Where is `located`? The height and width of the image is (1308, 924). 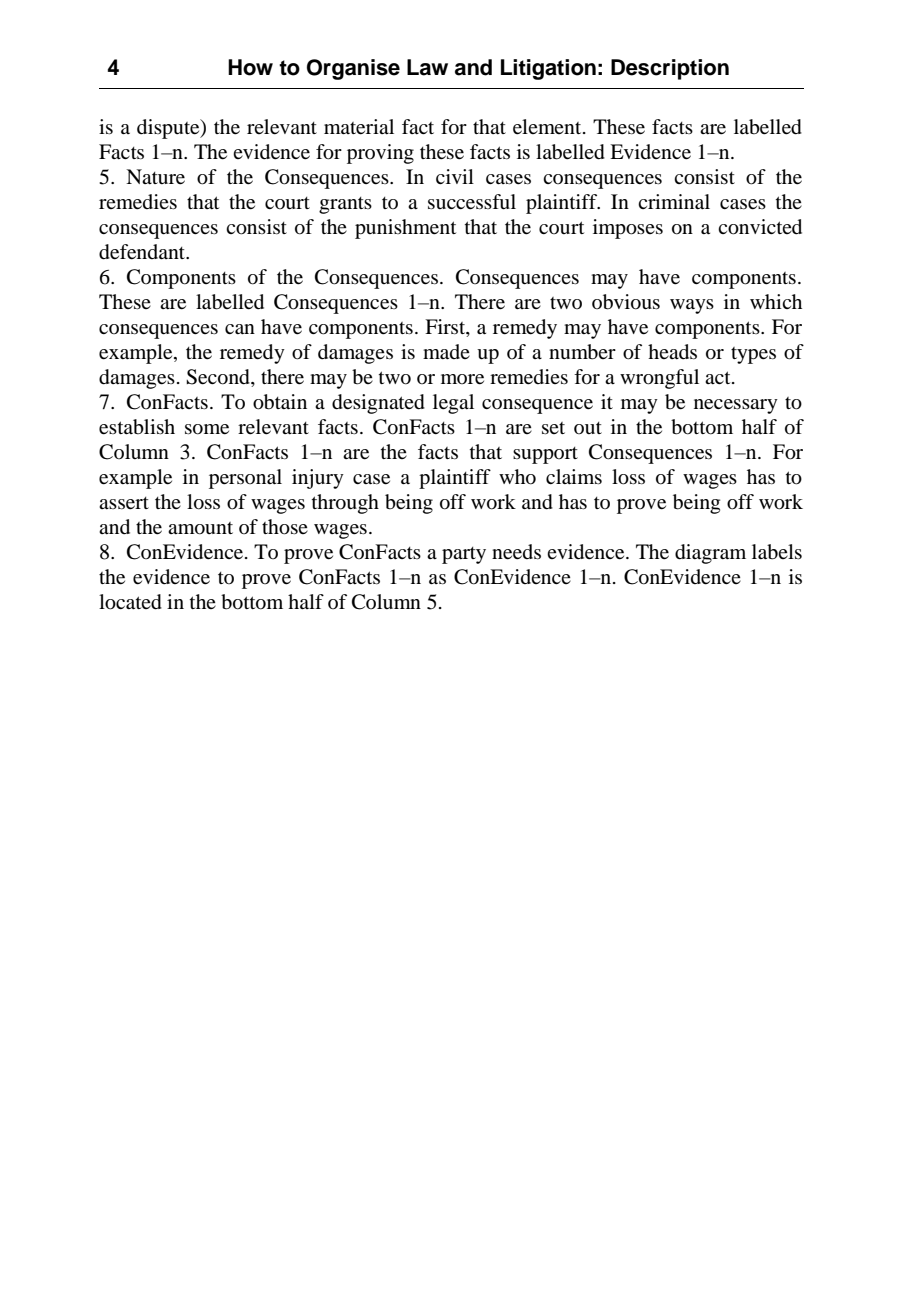
located is located at coordinates (130, 602).
